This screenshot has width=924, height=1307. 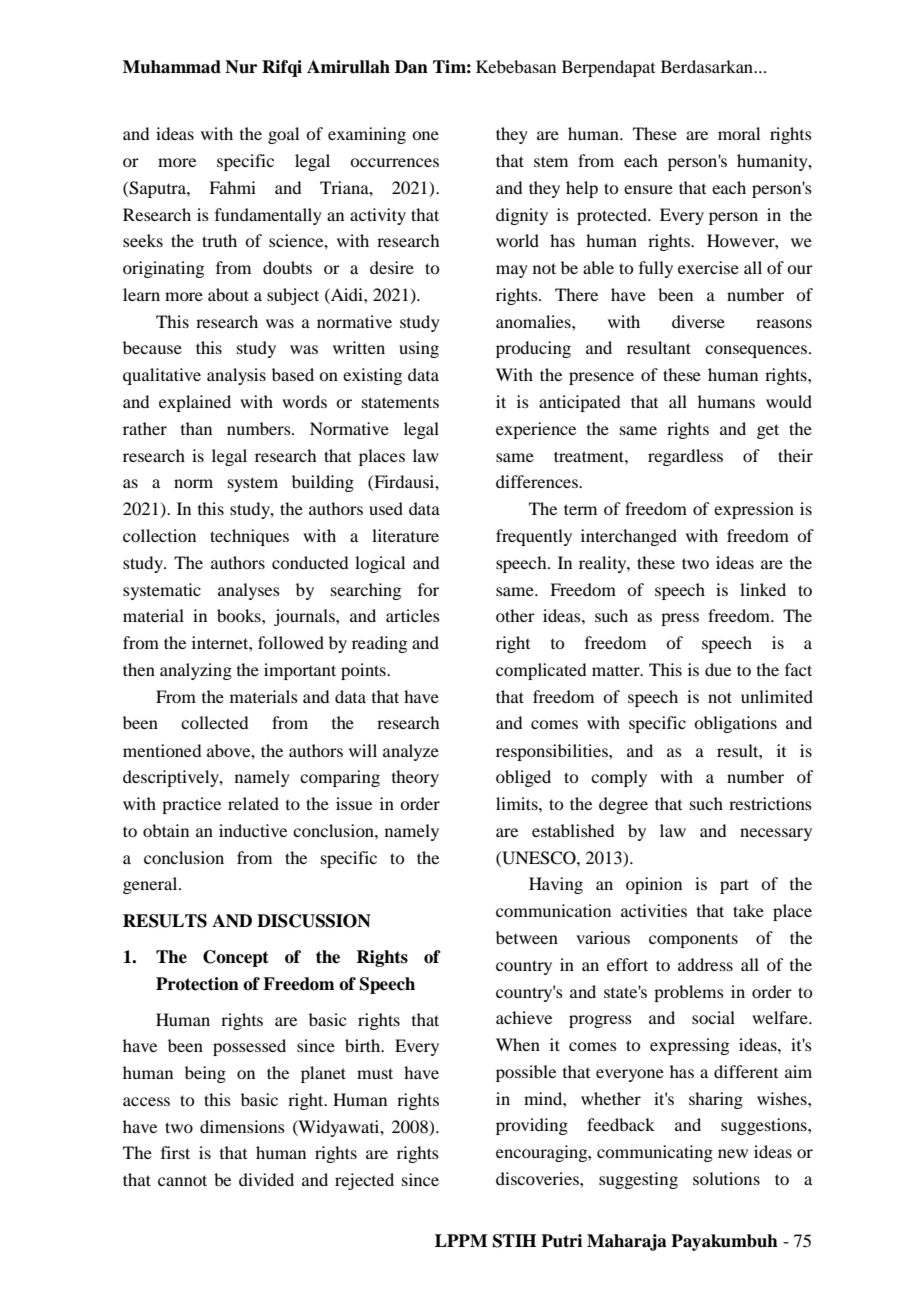 I want to click on due, so click(x=718, y=669).
